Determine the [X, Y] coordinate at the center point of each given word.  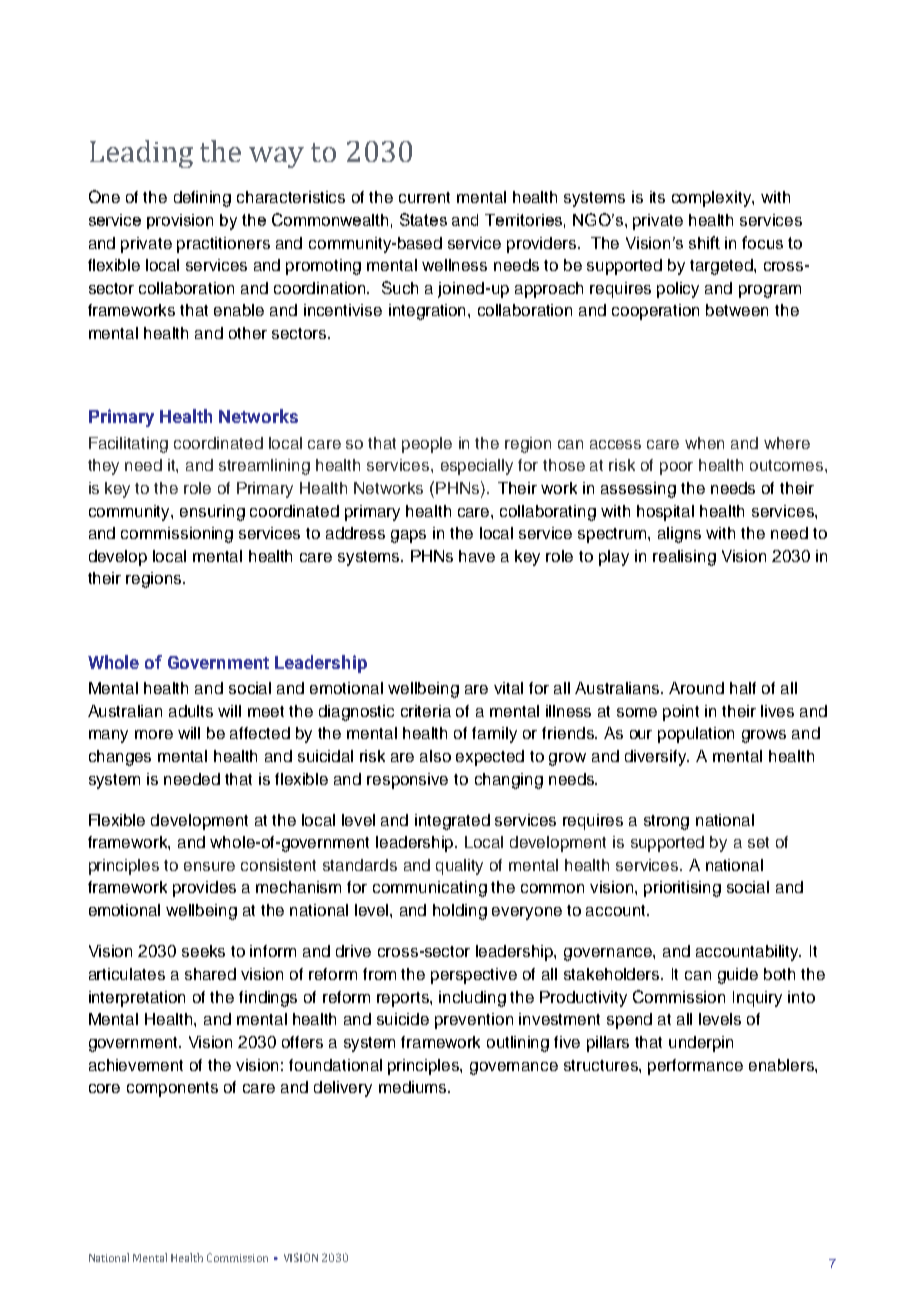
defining [202, 199]
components [172, 1089]
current [424, 197]
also [435, 756]
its [657, 197]
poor [676, 468]
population [696, 735]
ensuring [212, 513]
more [154, 734]
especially [477, 467]
